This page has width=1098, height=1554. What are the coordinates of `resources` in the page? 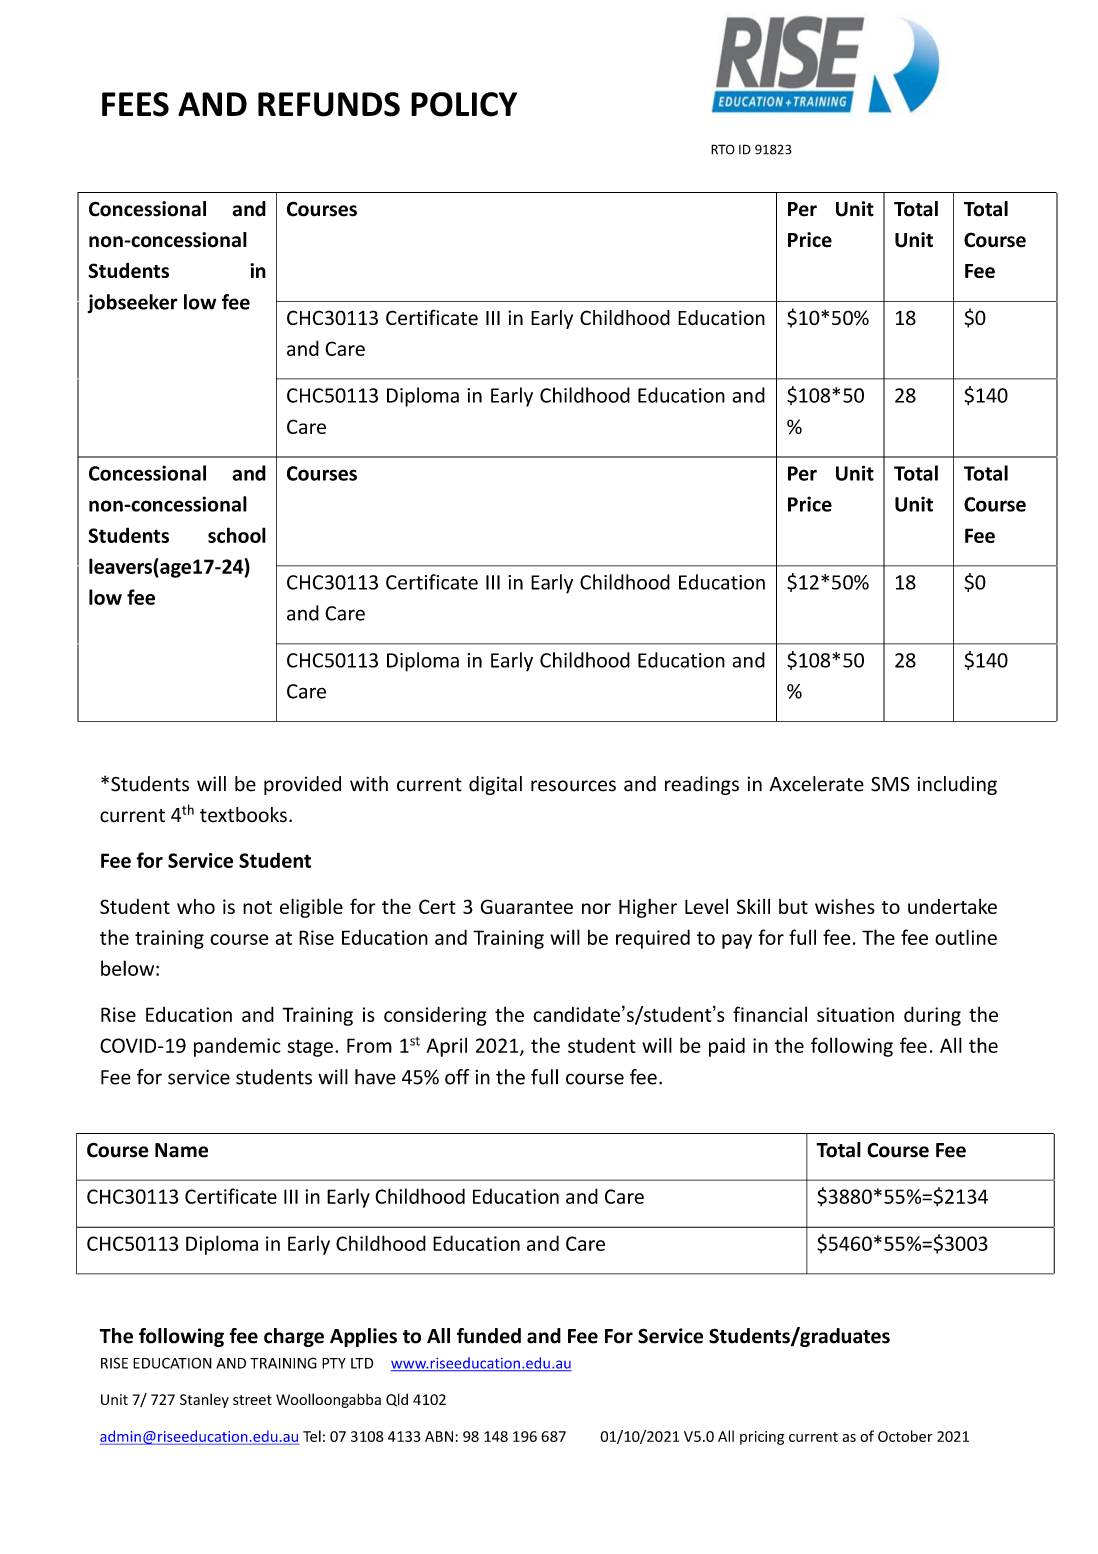 It's located at (573, 786).
